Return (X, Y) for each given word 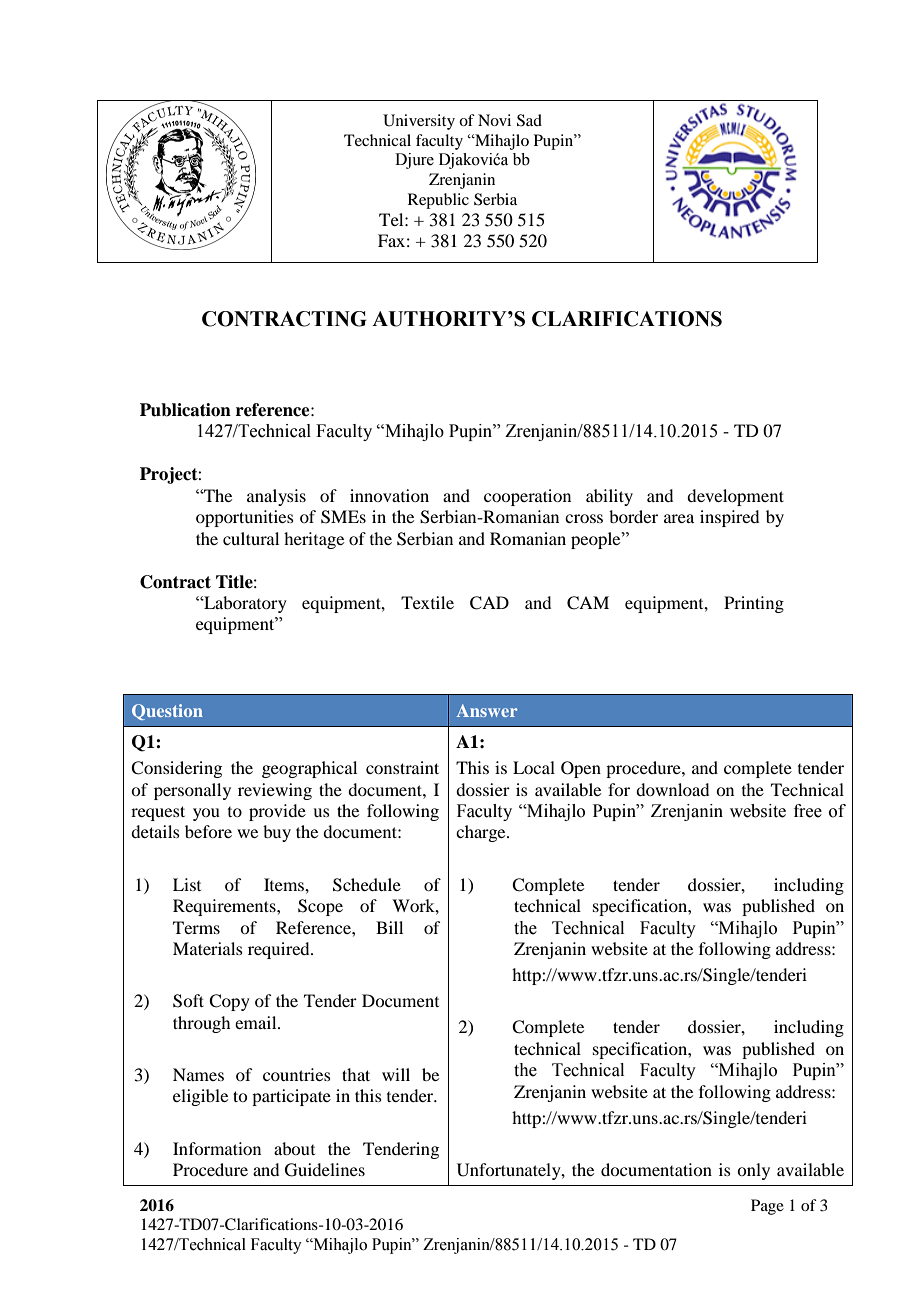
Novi (494, 120)
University (419, 122)
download (672, 789)
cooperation (527, 497)
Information (217, 1148)
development (735, 497)
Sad (529, 120)
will (396, 1074)
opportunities (245, 518)
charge (482, 833)
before (208, 831)
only (753, 1171)
